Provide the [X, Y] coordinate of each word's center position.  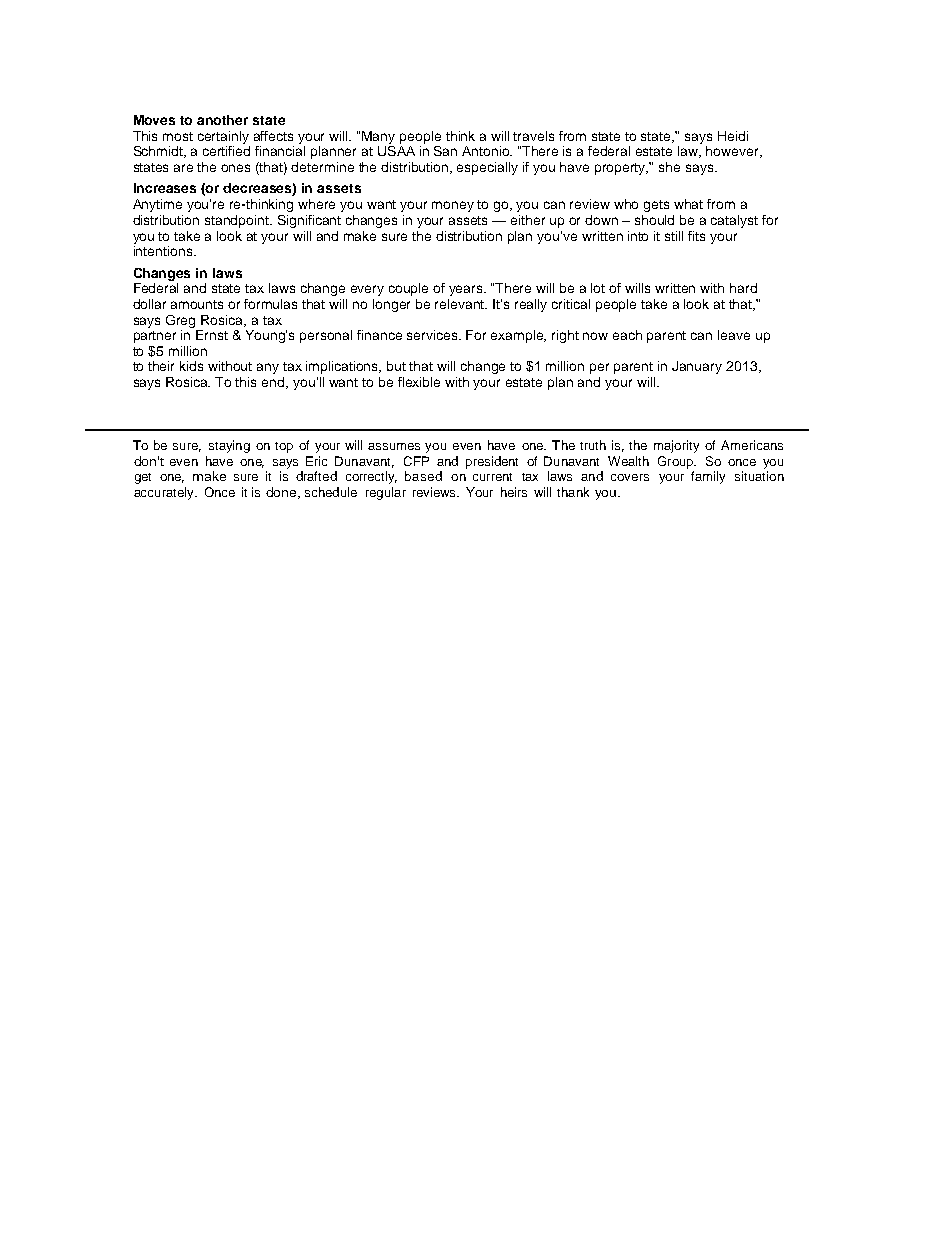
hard [743, 288]
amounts [197, 304]
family [708, 477]
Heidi [733, 136]
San [445, 151]
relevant [461, 304]
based [423, 476]
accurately [165, 493]
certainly [223, 137]
